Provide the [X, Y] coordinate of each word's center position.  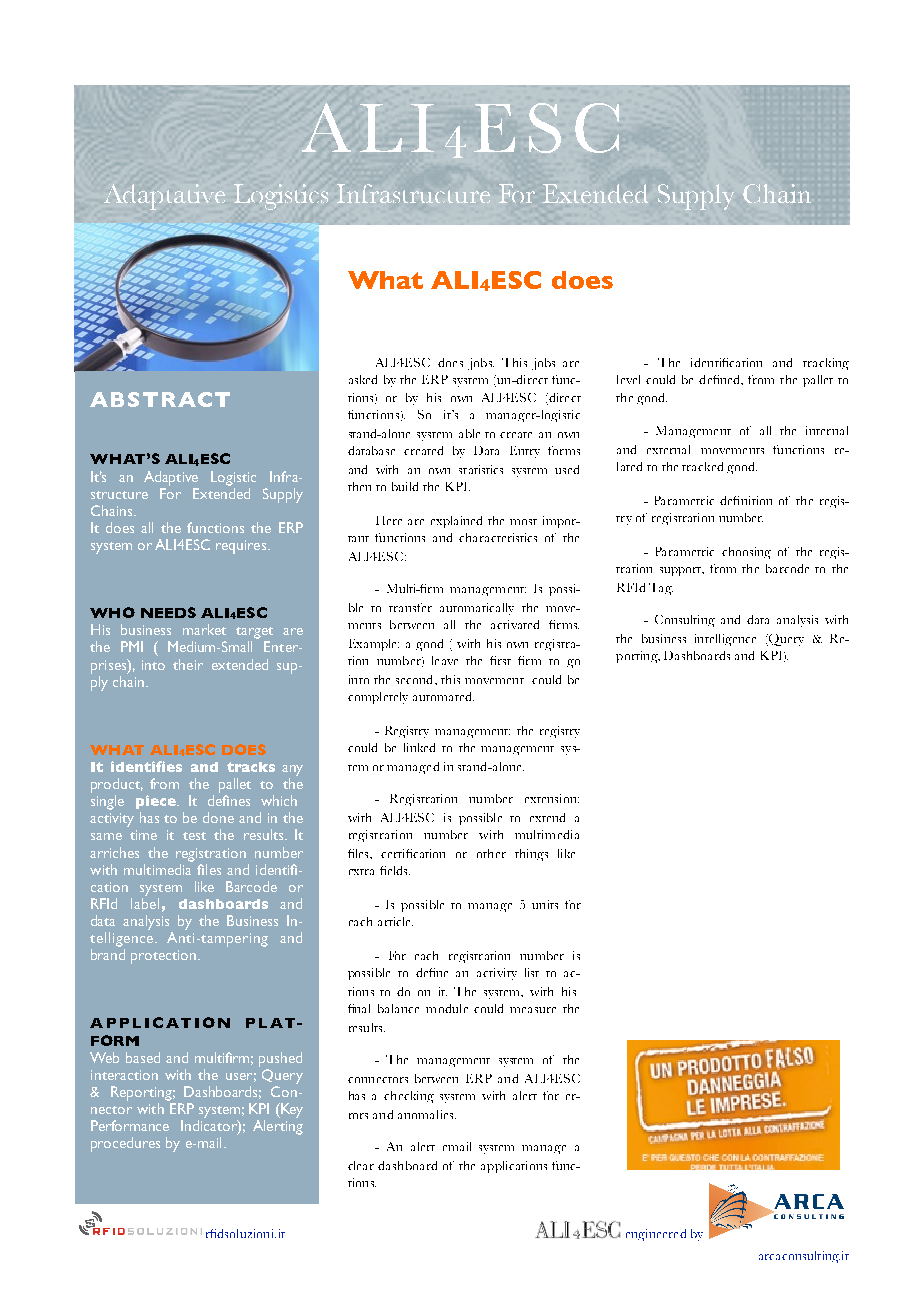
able [469, 433]
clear [361, 1165]
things [531, 855]
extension [552, 798]
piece [157, 802]
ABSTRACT [160, 399]
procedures [125, 1144]
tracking [826, 364]
